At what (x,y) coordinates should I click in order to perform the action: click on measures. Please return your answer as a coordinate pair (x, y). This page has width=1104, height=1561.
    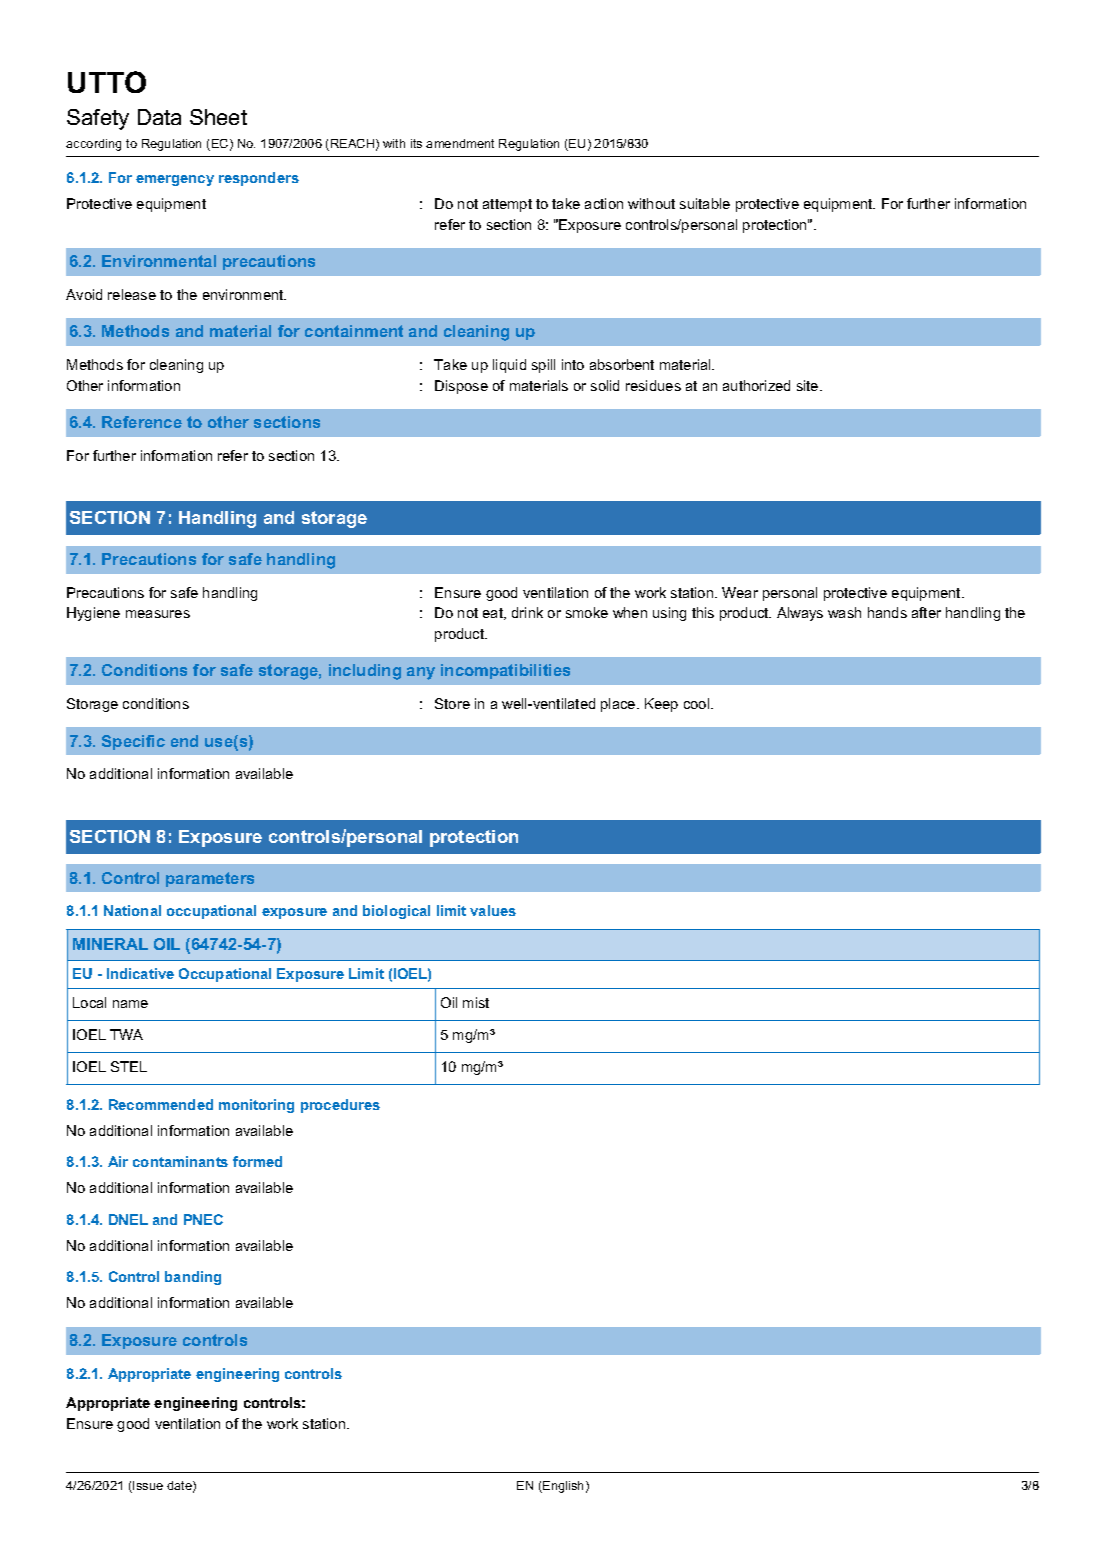
    Looking at the image, I should click on (158, 614).
